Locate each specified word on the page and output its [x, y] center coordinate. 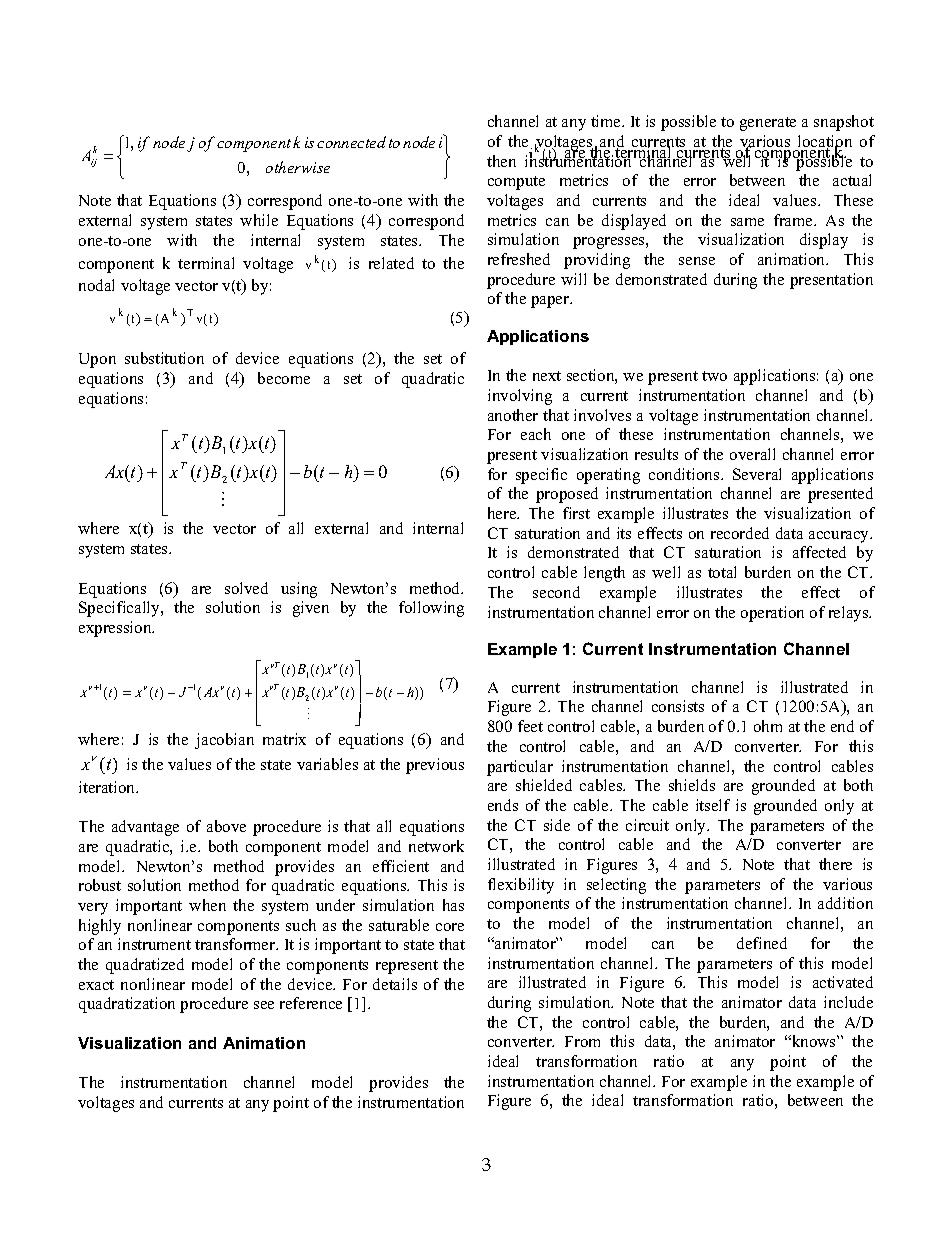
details [395, 984]
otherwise [298, 167]
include [848, 1002]
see [264, 1005]
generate [768, 124]
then [501, 161]
